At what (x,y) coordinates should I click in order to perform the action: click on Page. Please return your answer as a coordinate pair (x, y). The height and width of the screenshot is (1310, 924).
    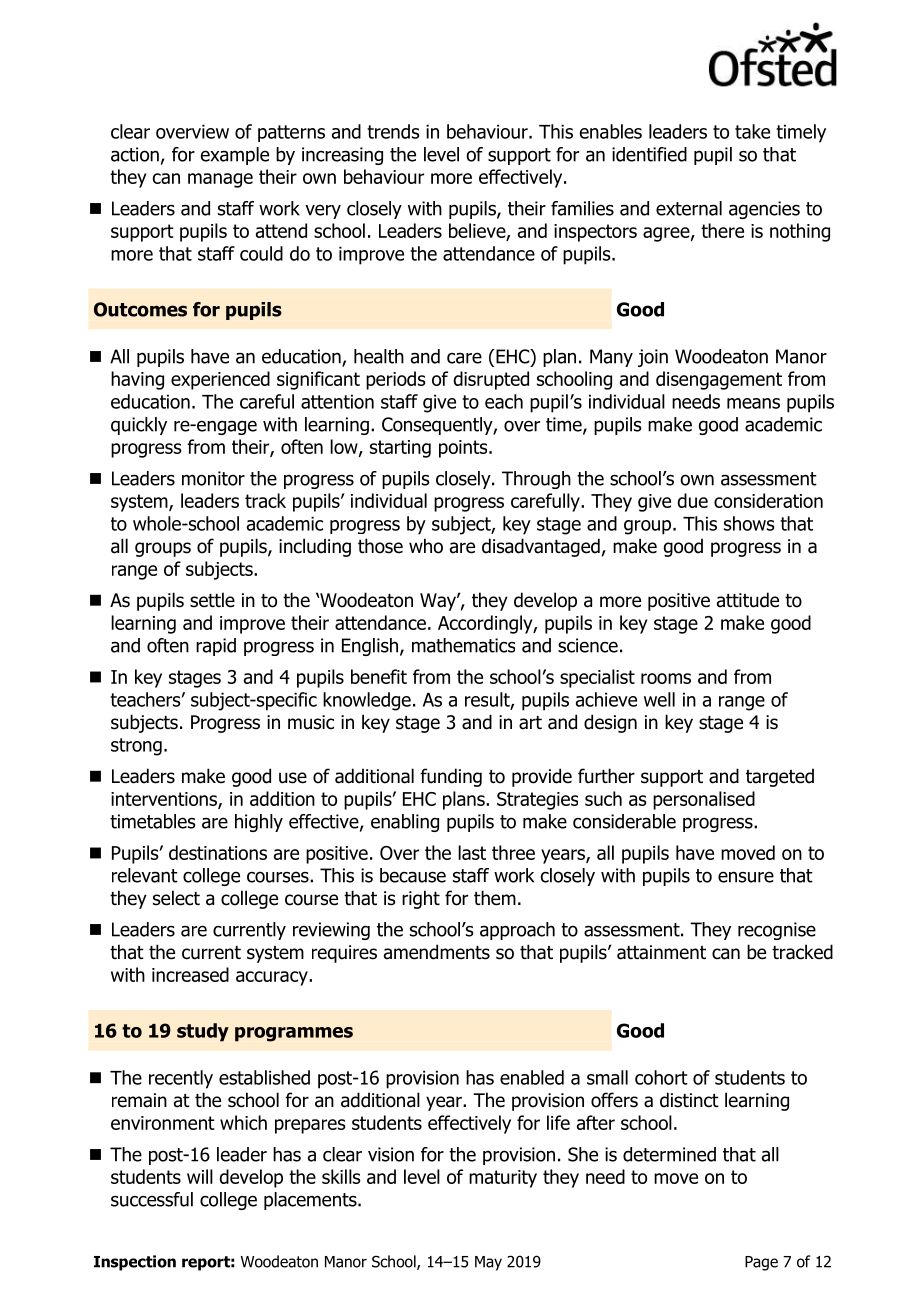
    Looking at the image, I should click on (761, 1263).
